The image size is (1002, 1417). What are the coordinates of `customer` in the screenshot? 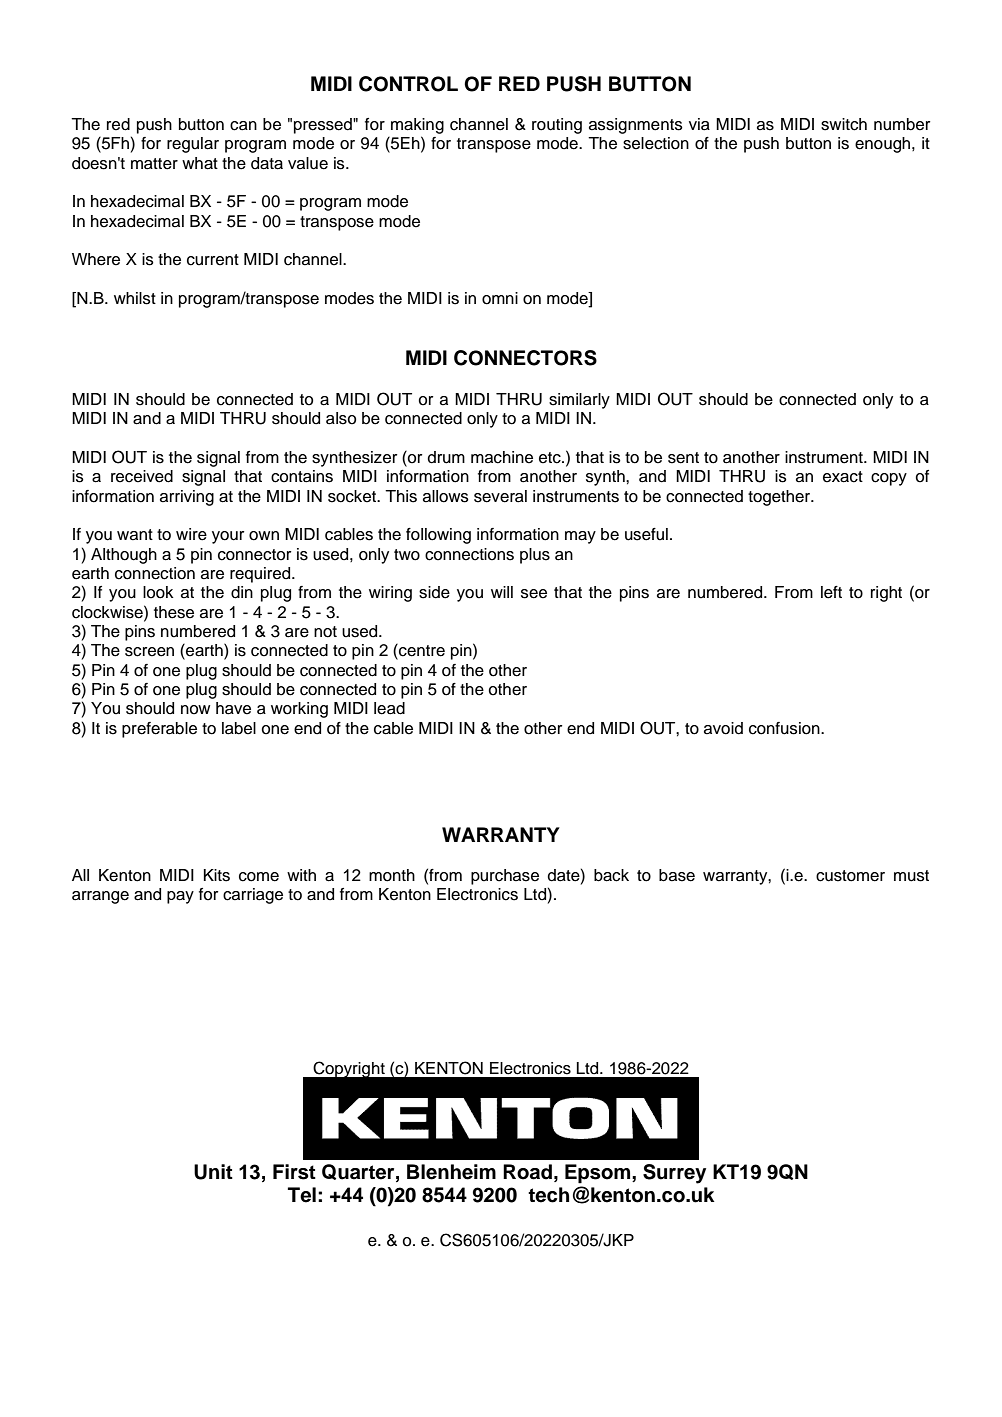 It's located at (850, 876).
